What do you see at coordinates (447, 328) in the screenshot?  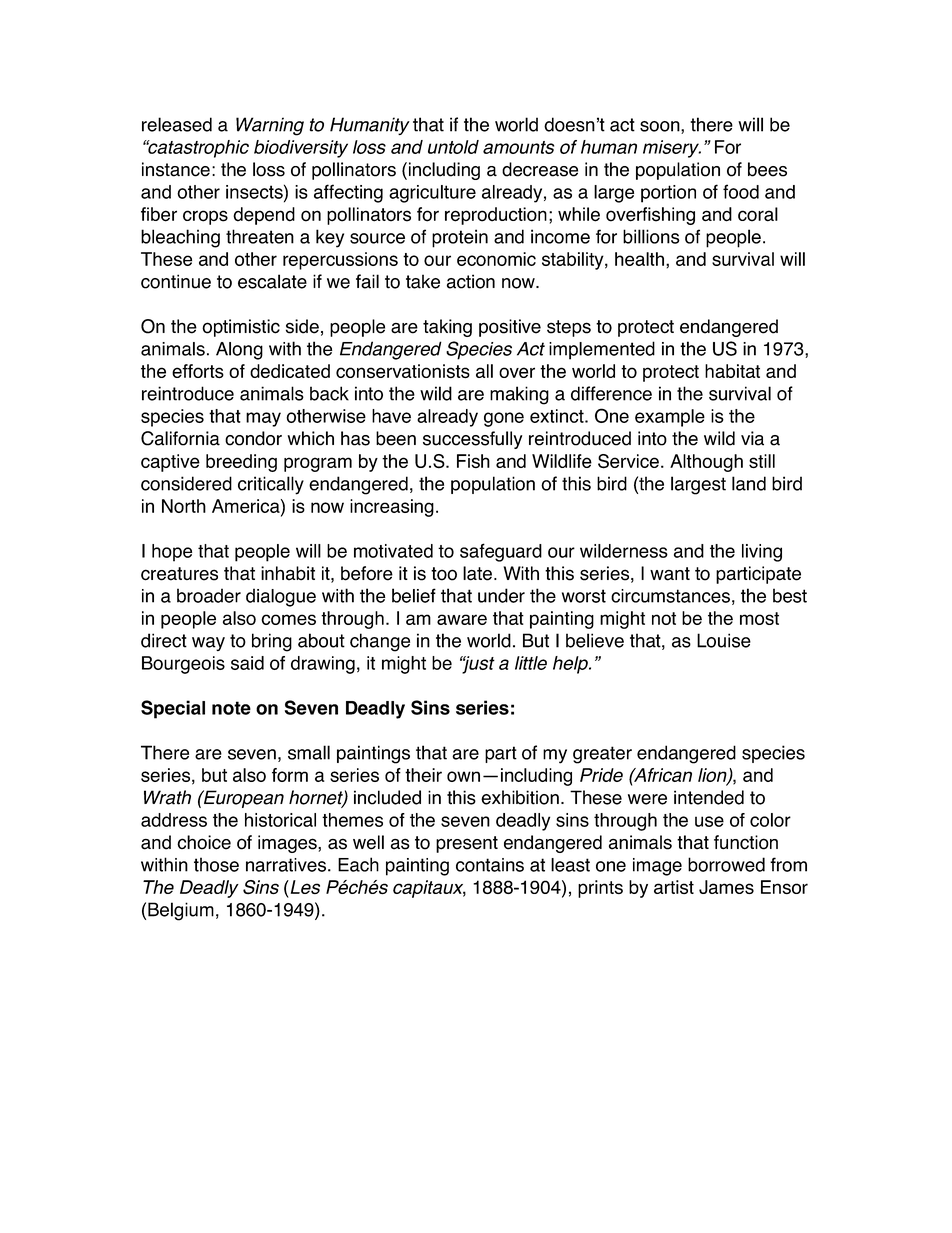 I see `taking` at bounding box center [447, 328].
